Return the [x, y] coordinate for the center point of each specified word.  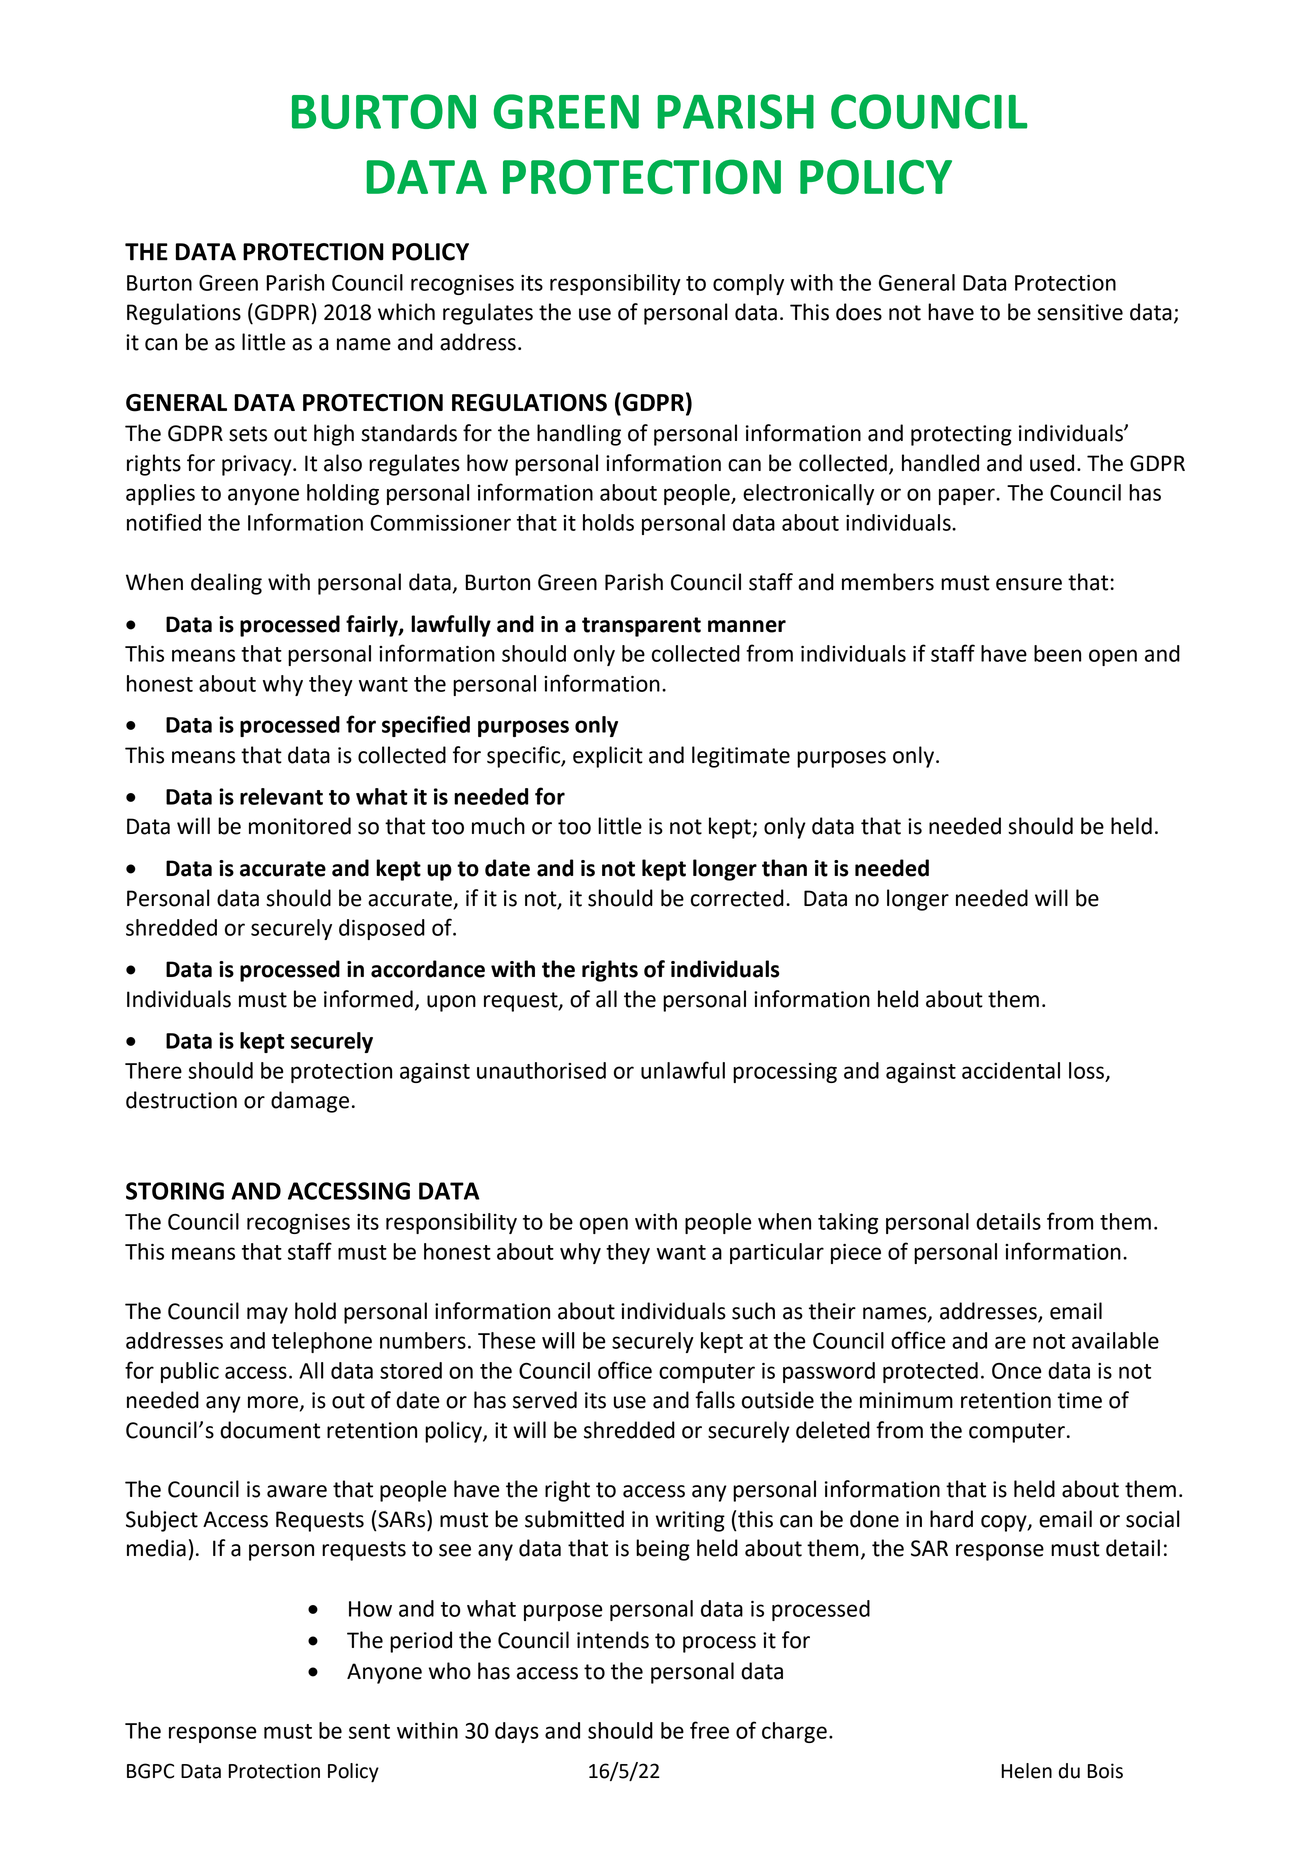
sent [369, 1731]
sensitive [1080, 312]
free [709, 1730]
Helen [1026, 1771]
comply [748, 284]
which [406, 312]
